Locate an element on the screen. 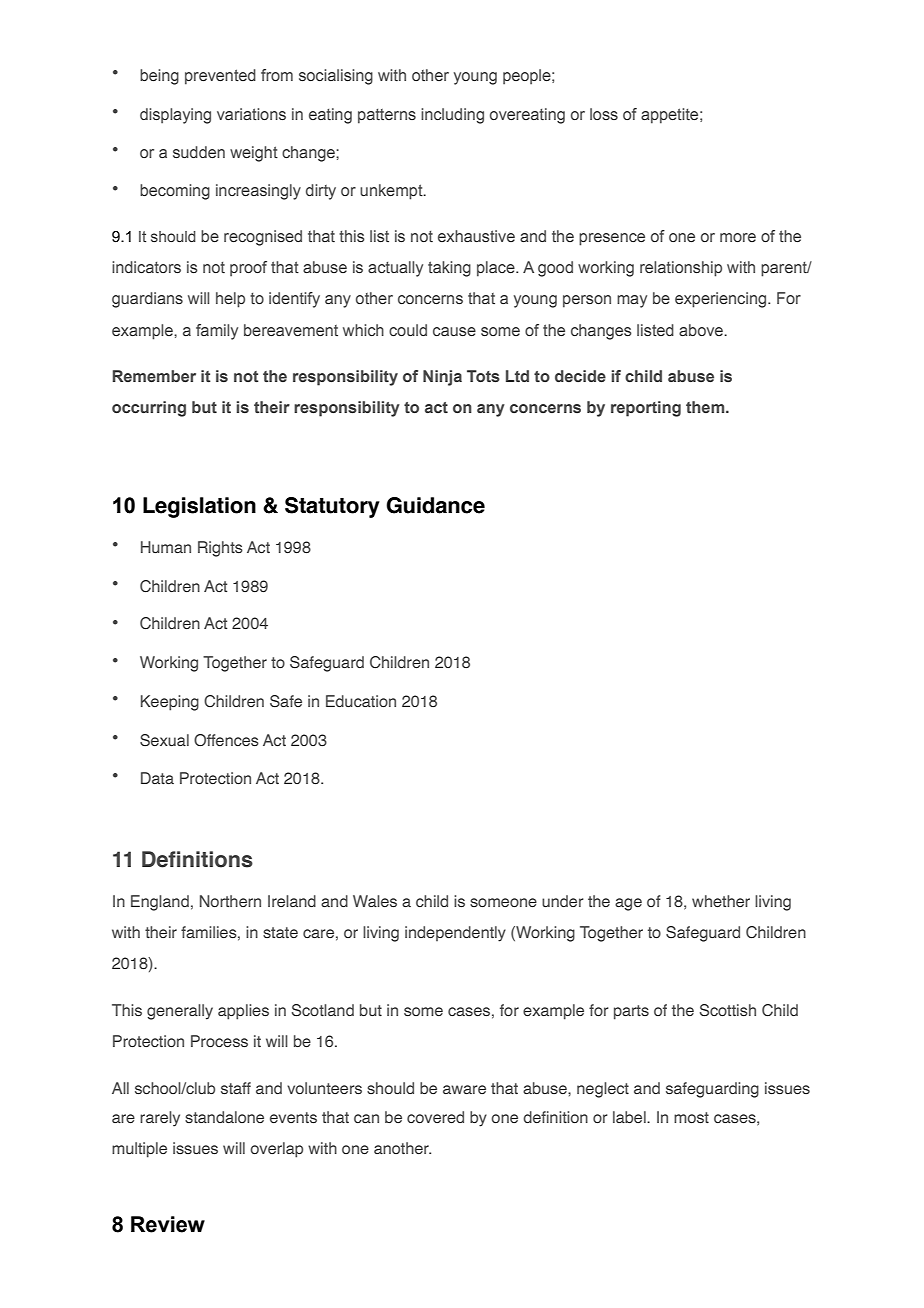  reporting is located at coordinates (646, 409).
